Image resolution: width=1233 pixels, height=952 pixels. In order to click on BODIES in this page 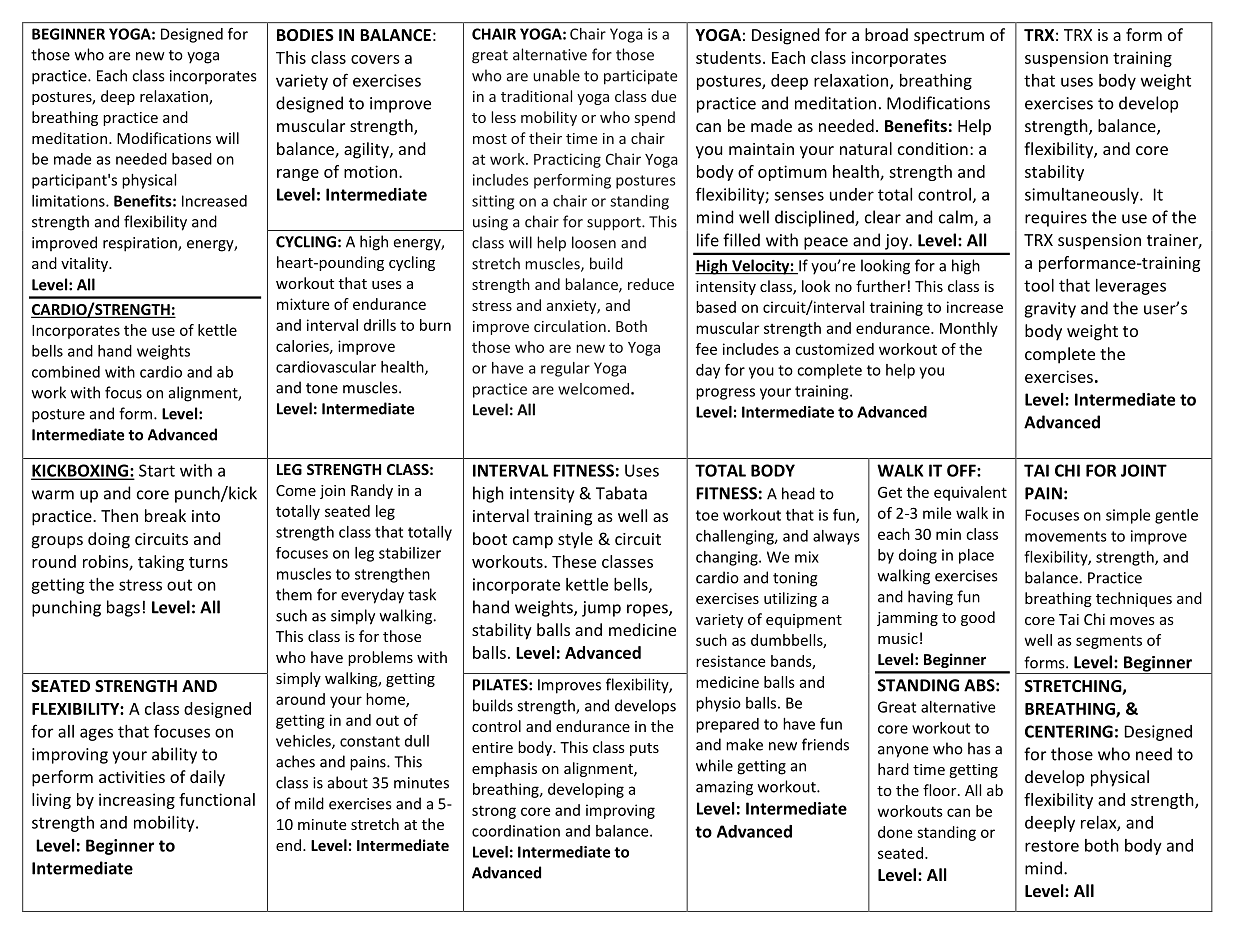, I will do `click(305, 35)`.
